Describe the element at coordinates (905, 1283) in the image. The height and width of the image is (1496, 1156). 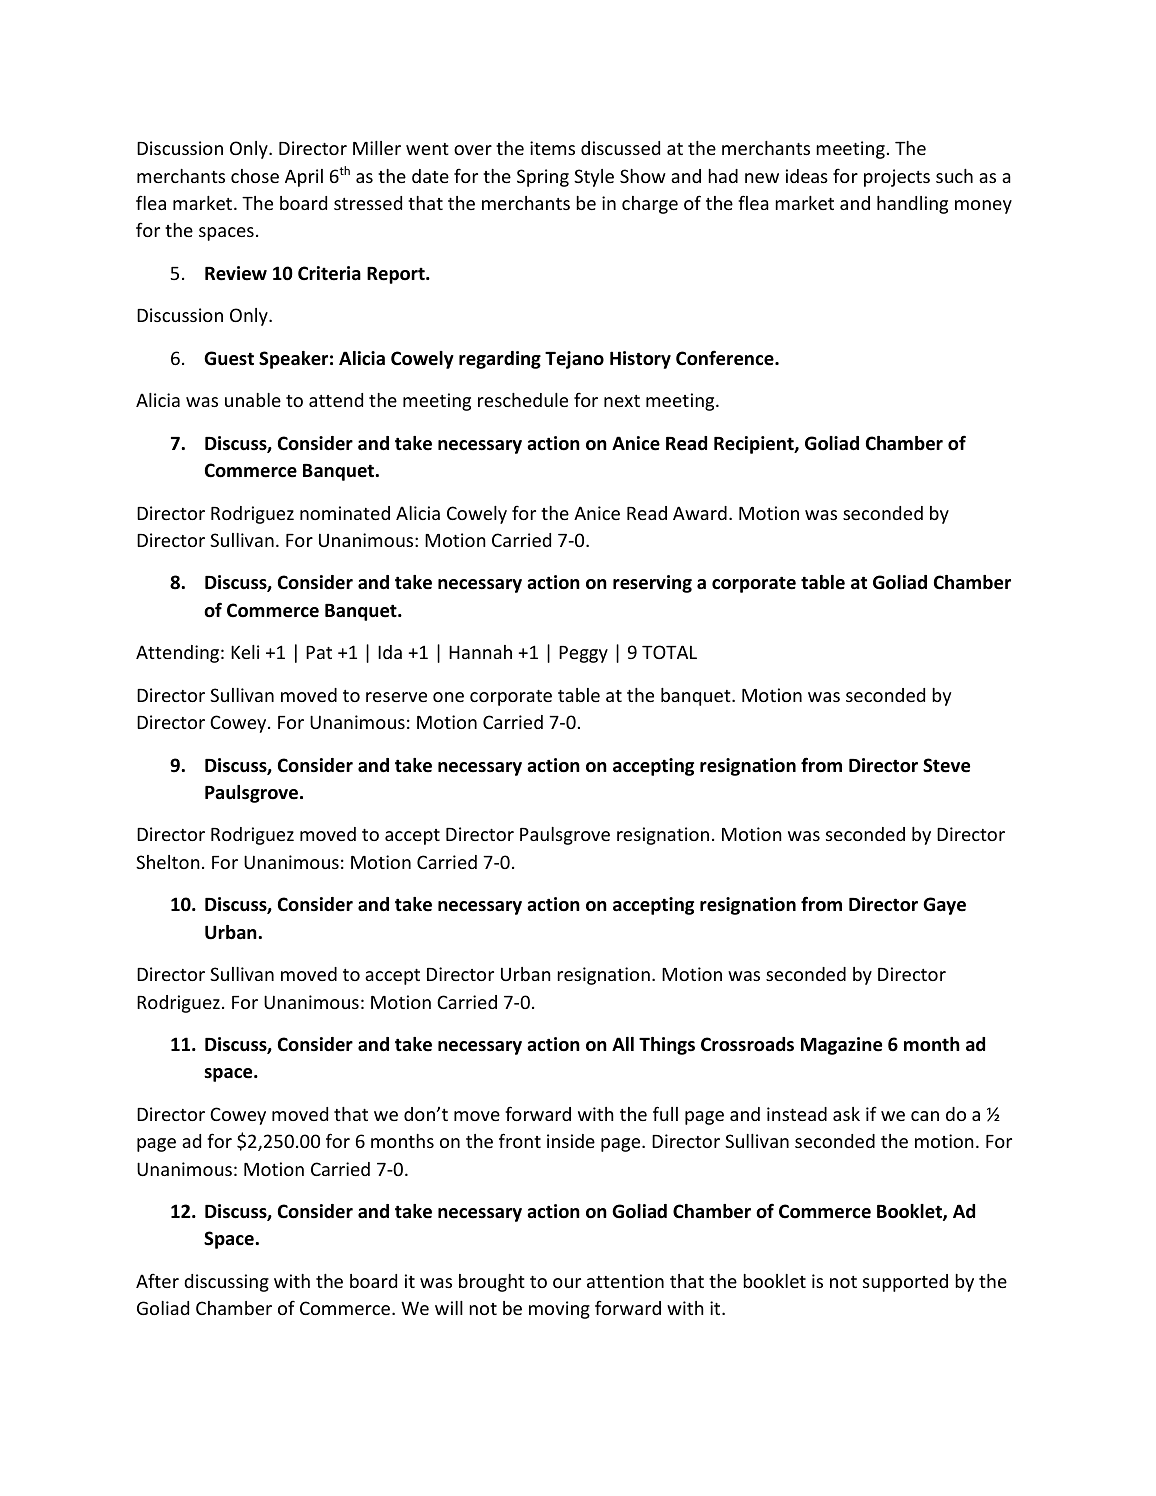
I see `supported` at that location.
